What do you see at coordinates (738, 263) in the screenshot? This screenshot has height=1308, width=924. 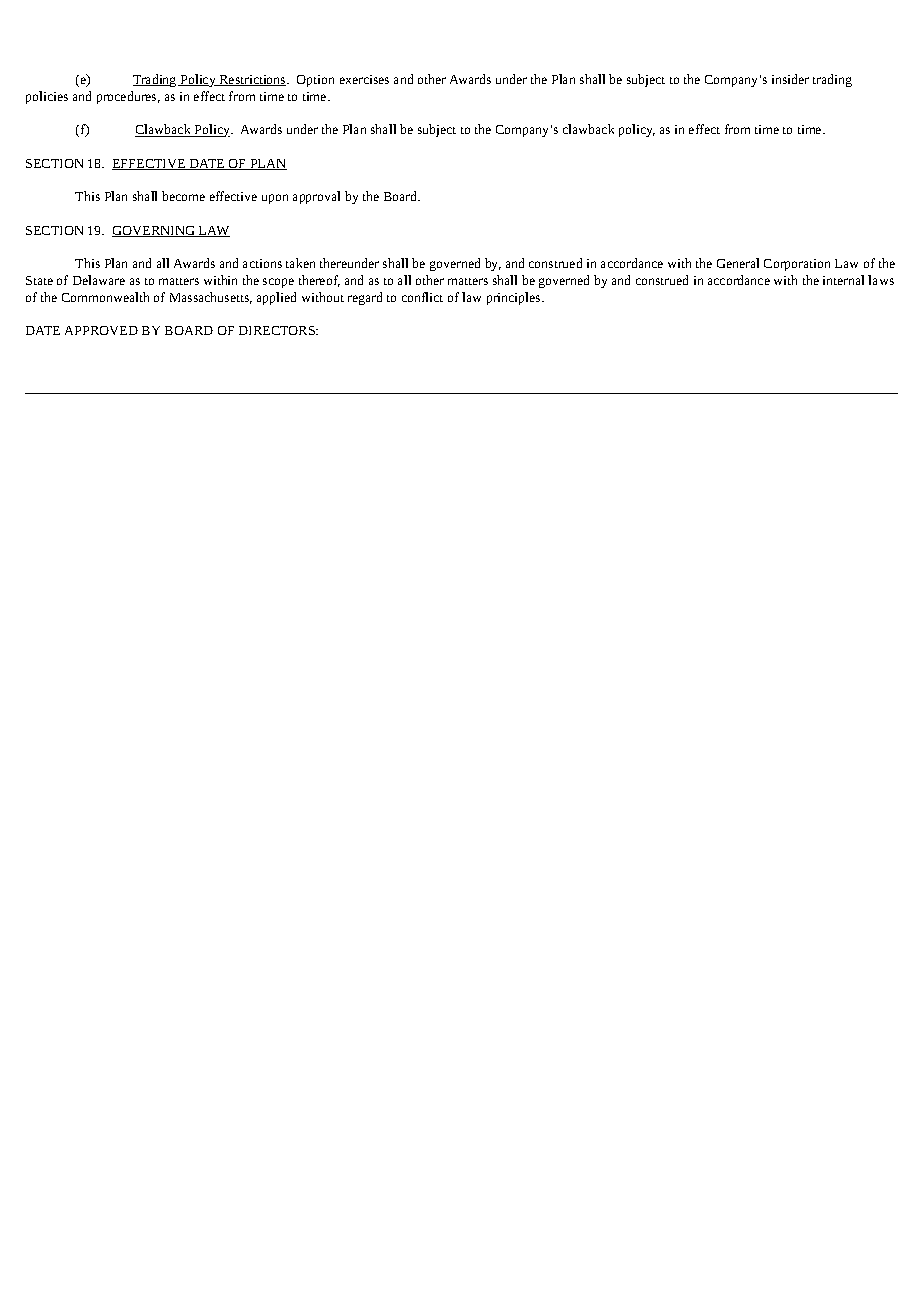 I see `General` at bounding box center [738, 263].
